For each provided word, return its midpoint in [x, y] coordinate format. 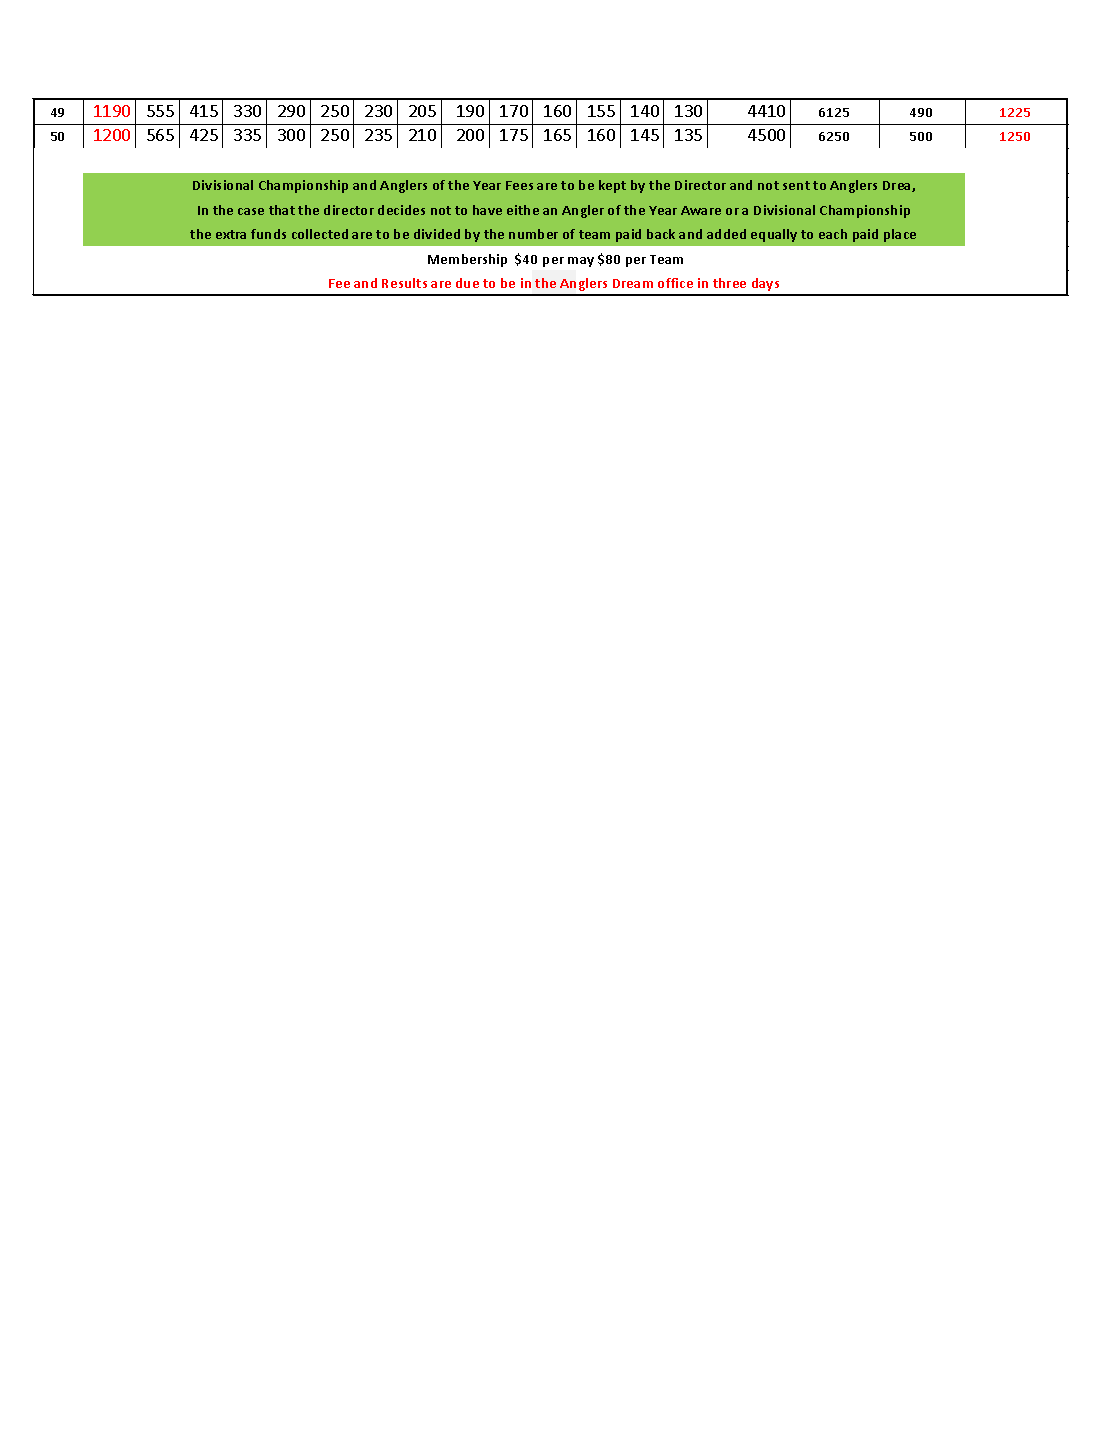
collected [320, 234]
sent [796, 185]
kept [612, 186]
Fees [519, 185]
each [833, 234]
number [533, 234]
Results [404, 283]
